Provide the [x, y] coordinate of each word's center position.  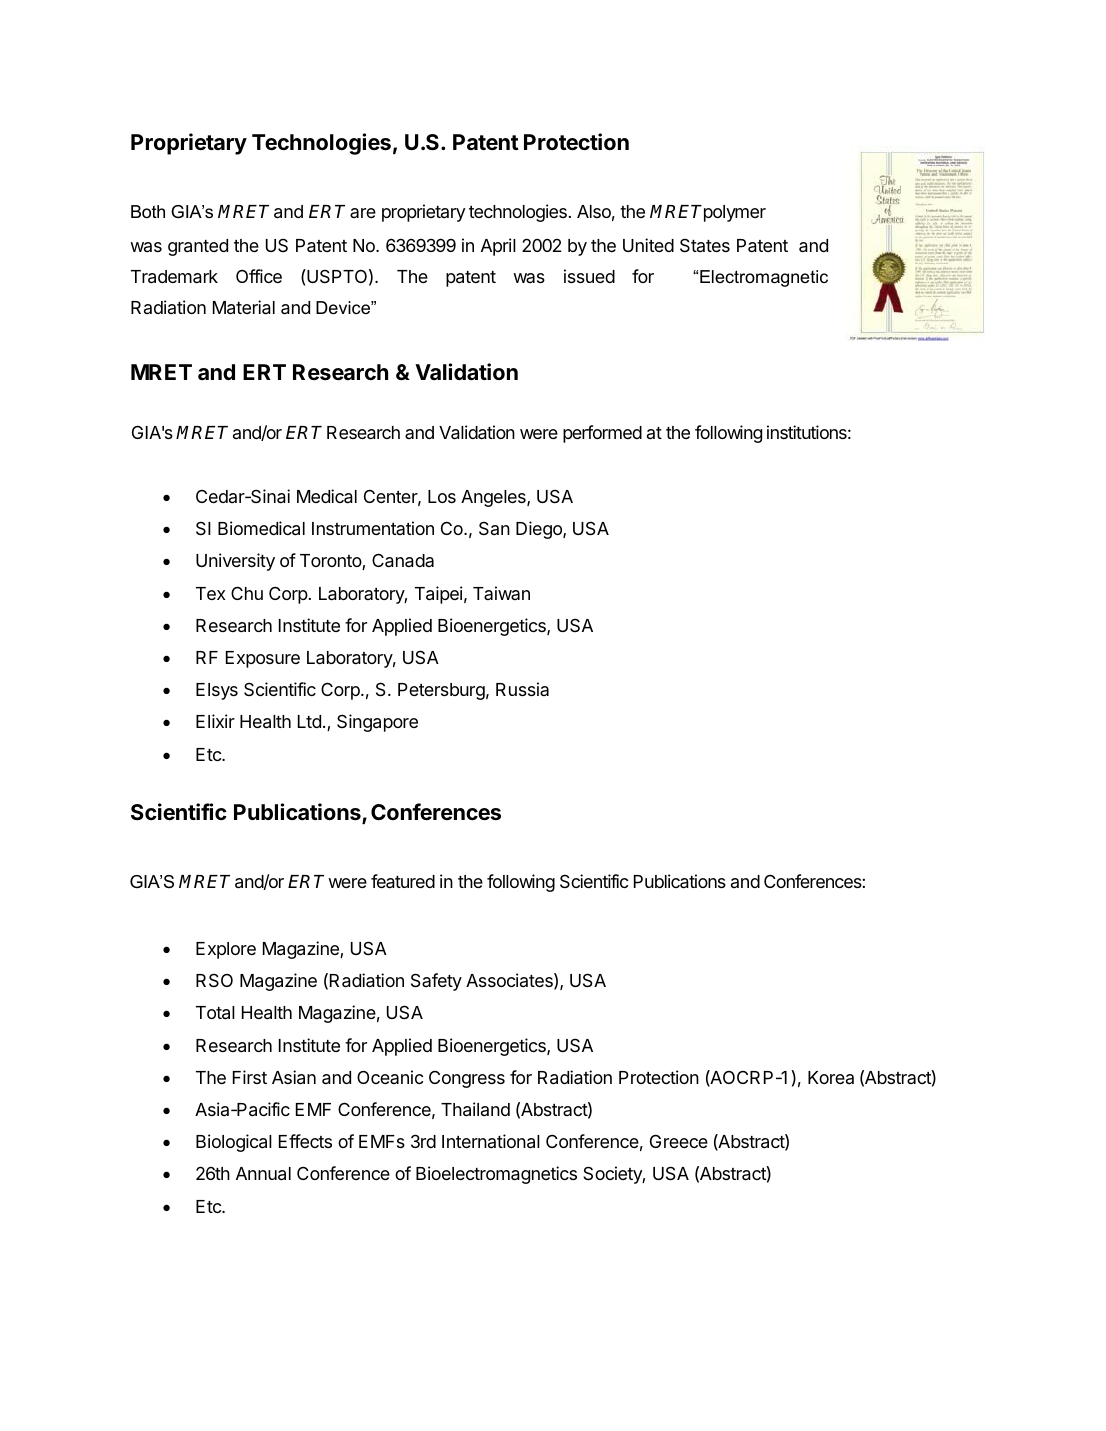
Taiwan [501, 593]
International [491, 1141]
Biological [234, 1143]
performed [602, 434]
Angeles [494, 498]
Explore [226, 950]
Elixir [215, 721]
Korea [831, 1077]
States [705, 245]
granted [198, 247]
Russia [522, 689]
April [498, 247]
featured [403, 881]
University [235, 562]
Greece [679, 1141]
